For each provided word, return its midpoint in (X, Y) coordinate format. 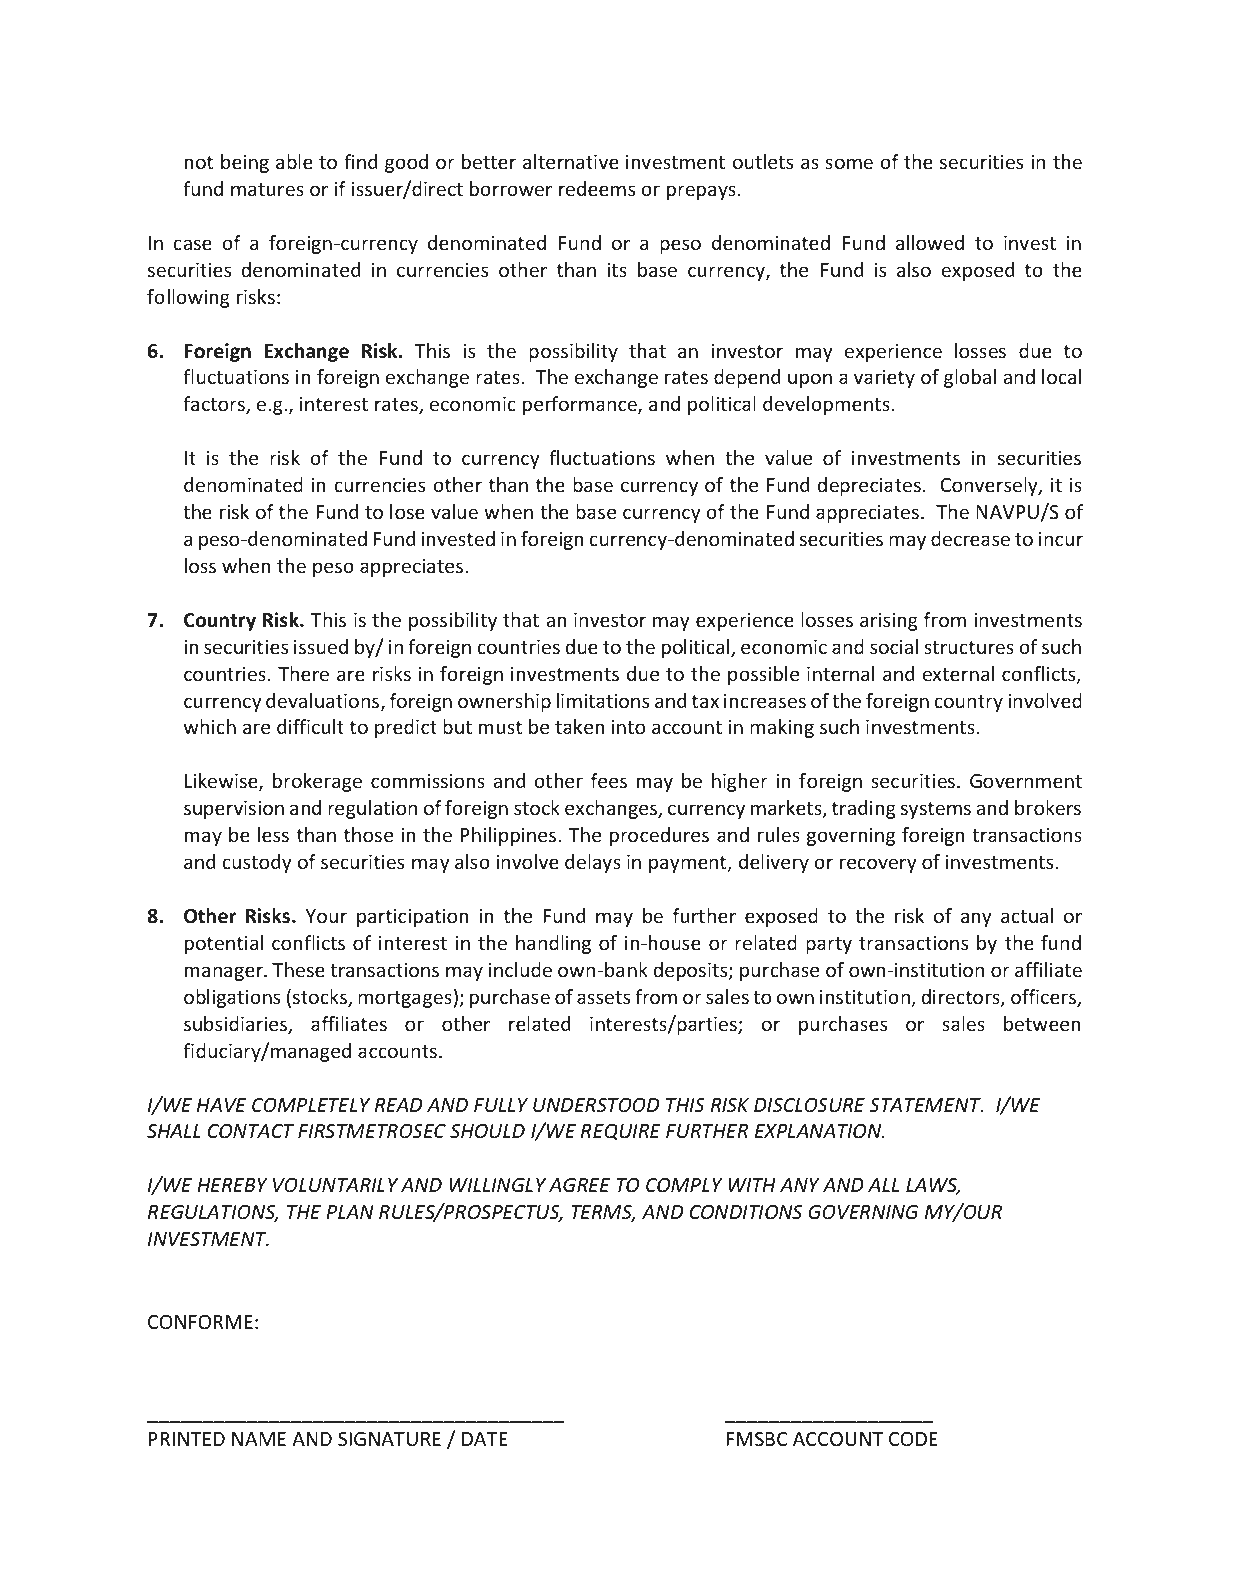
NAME (259, 1439)
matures (267, 189)
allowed (930, 242)
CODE (913, 1439)
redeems (597, 188)
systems (936, 810)
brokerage (317, 782)
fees (609, 780)
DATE (485, 1439)
